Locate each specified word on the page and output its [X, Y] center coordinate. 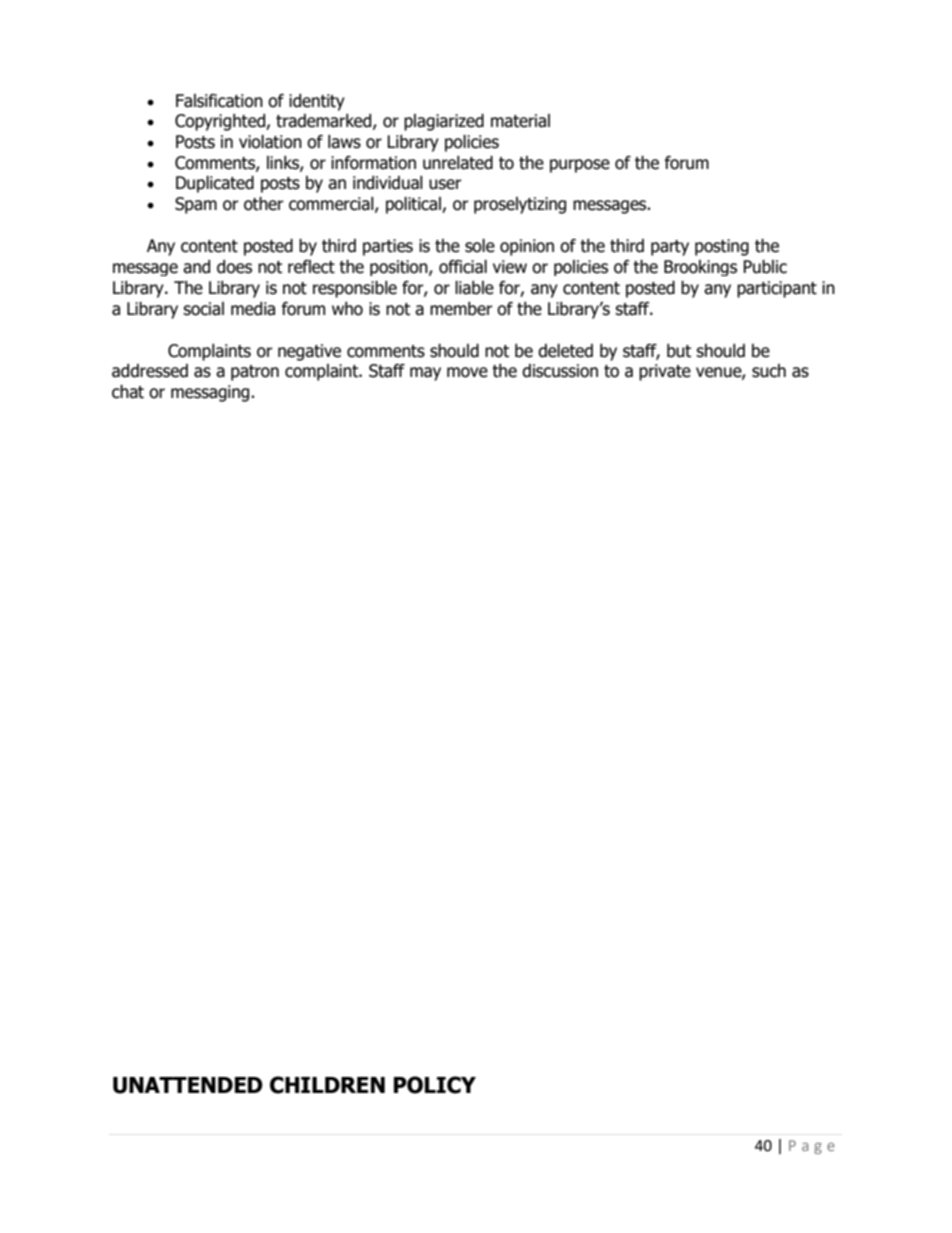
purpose [580, 166]
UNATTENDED [188, 1085]
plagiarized [444, 122]
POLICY [435, 1085]
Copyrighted [221, 122]
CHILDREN [327, 1085]
